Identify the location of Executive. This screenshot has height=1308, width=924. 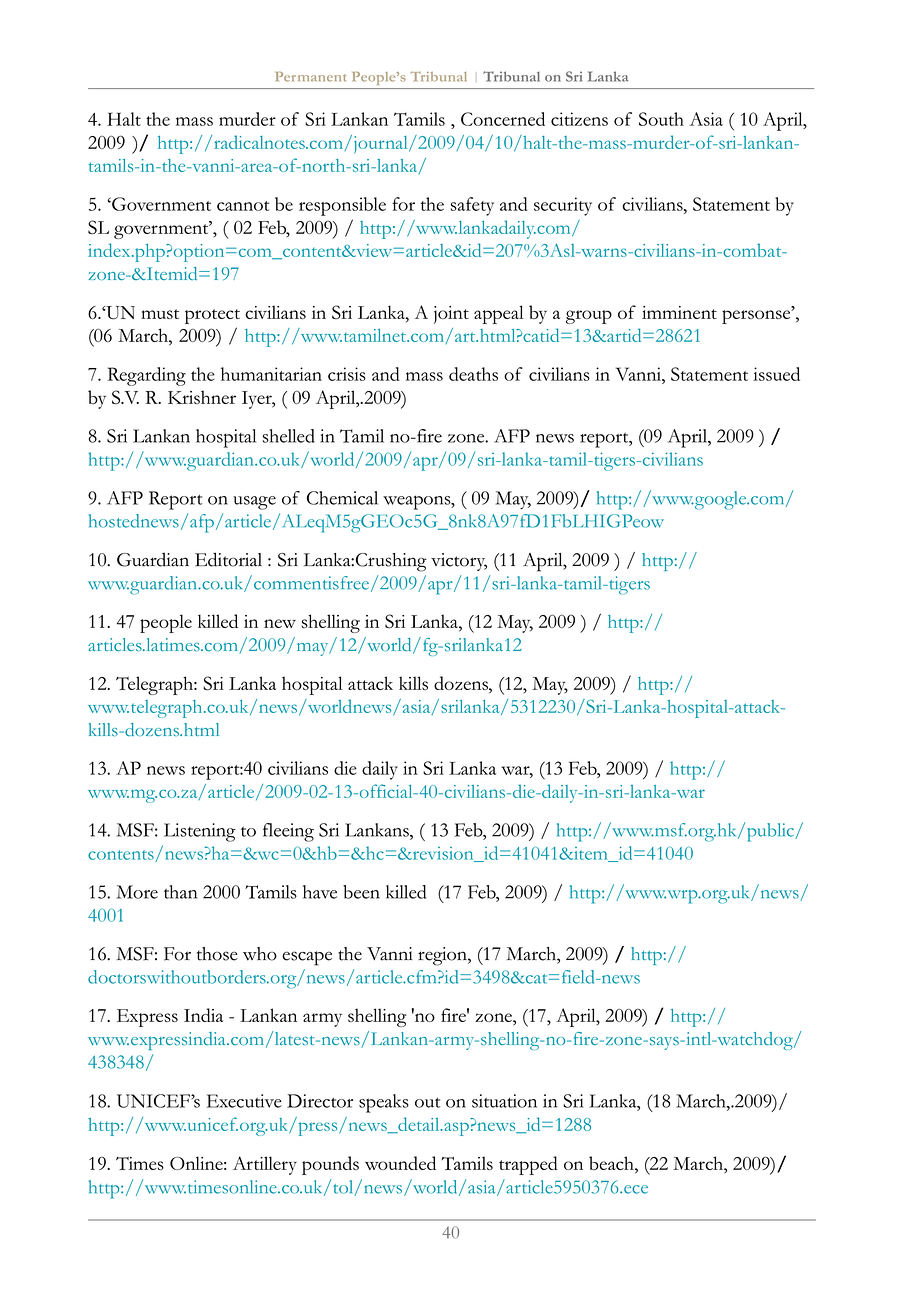
(244, 1101).
